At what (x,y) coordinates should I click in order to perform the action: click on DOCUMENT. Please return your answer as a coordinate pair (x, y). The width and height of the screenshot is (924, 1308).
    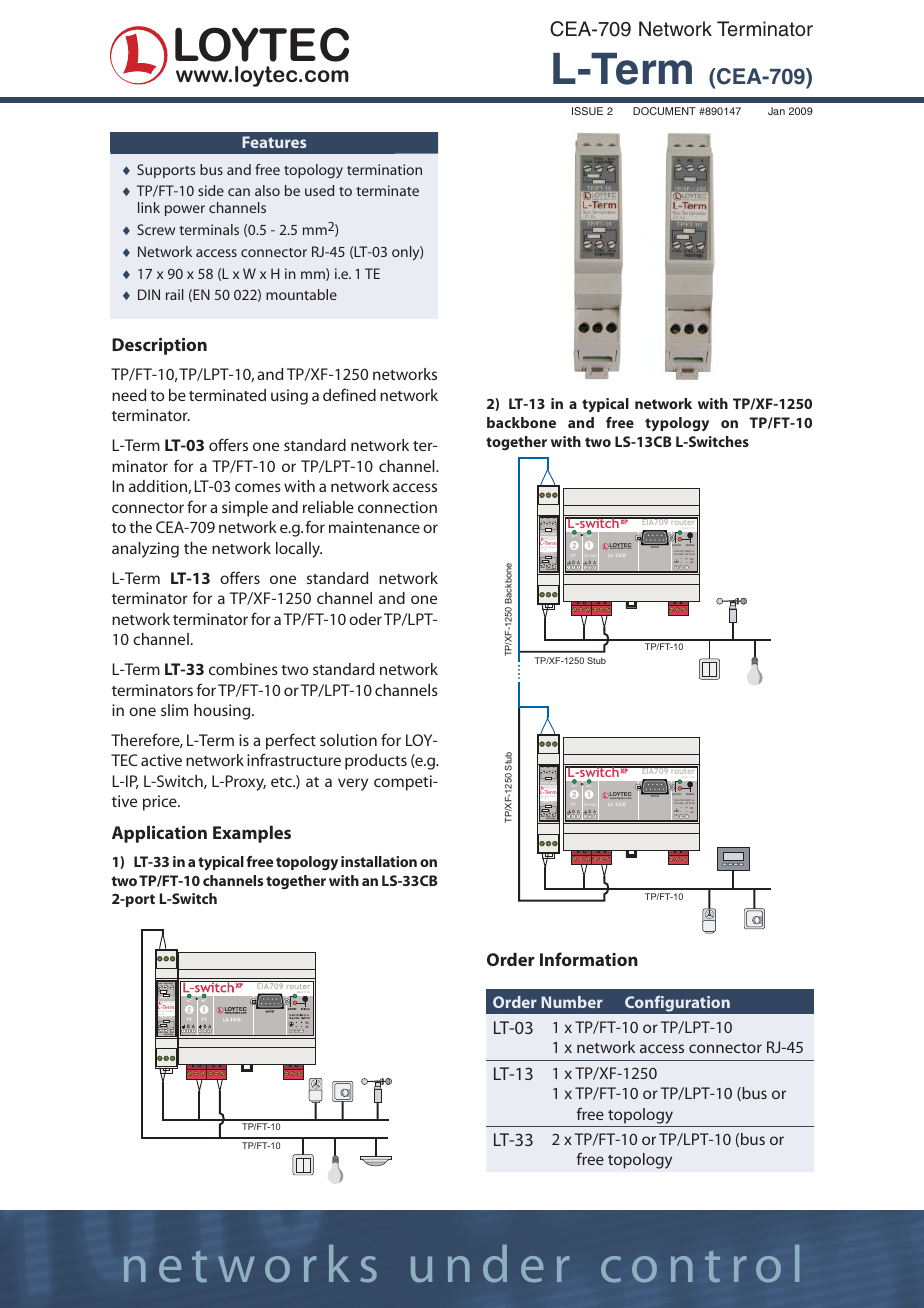
    Looking at the image, I should click on (664, 111).
